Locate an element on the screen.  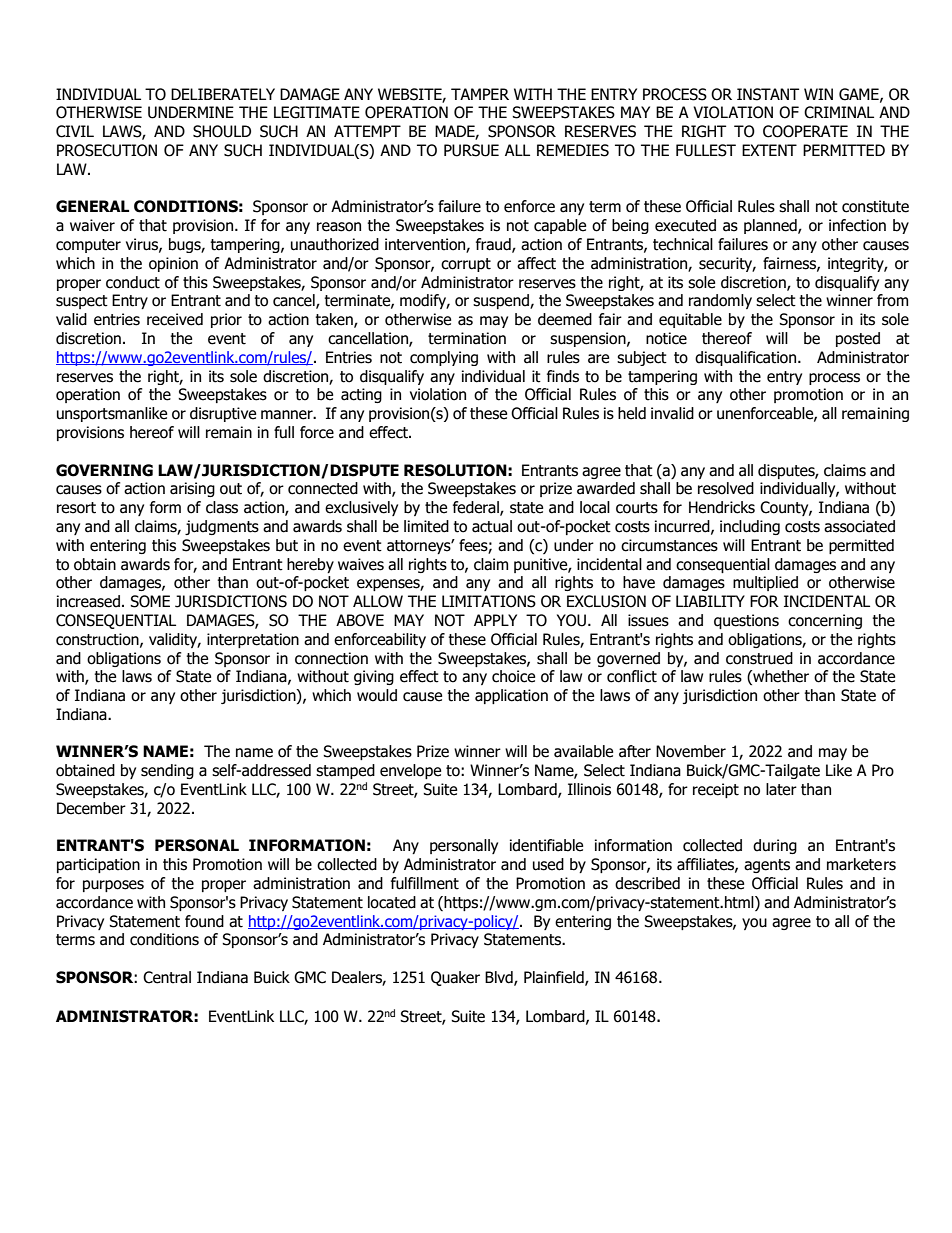
agents is located at coordinates (767, 866).
